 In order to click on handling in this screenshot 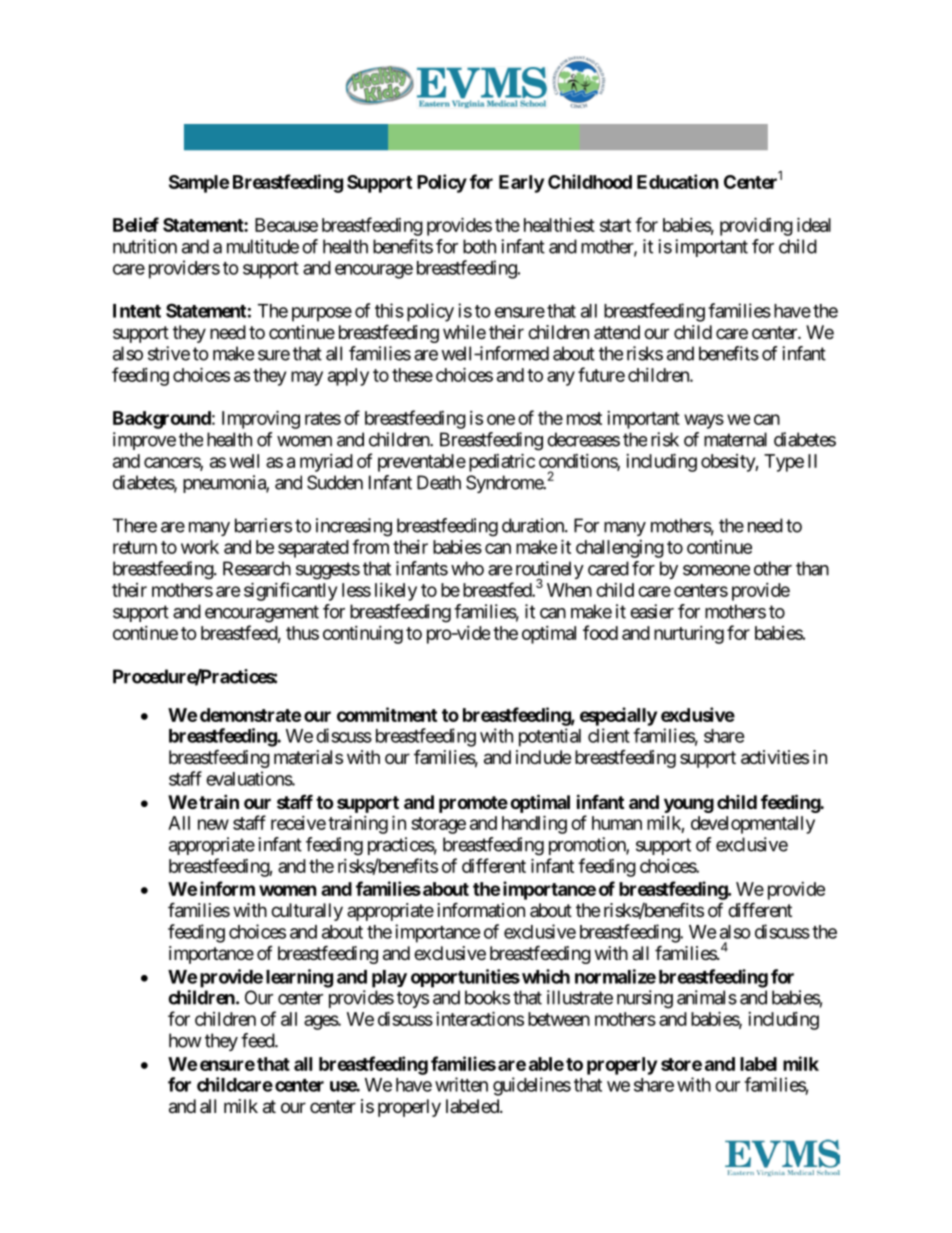, I will do `click(534, 824)`.
